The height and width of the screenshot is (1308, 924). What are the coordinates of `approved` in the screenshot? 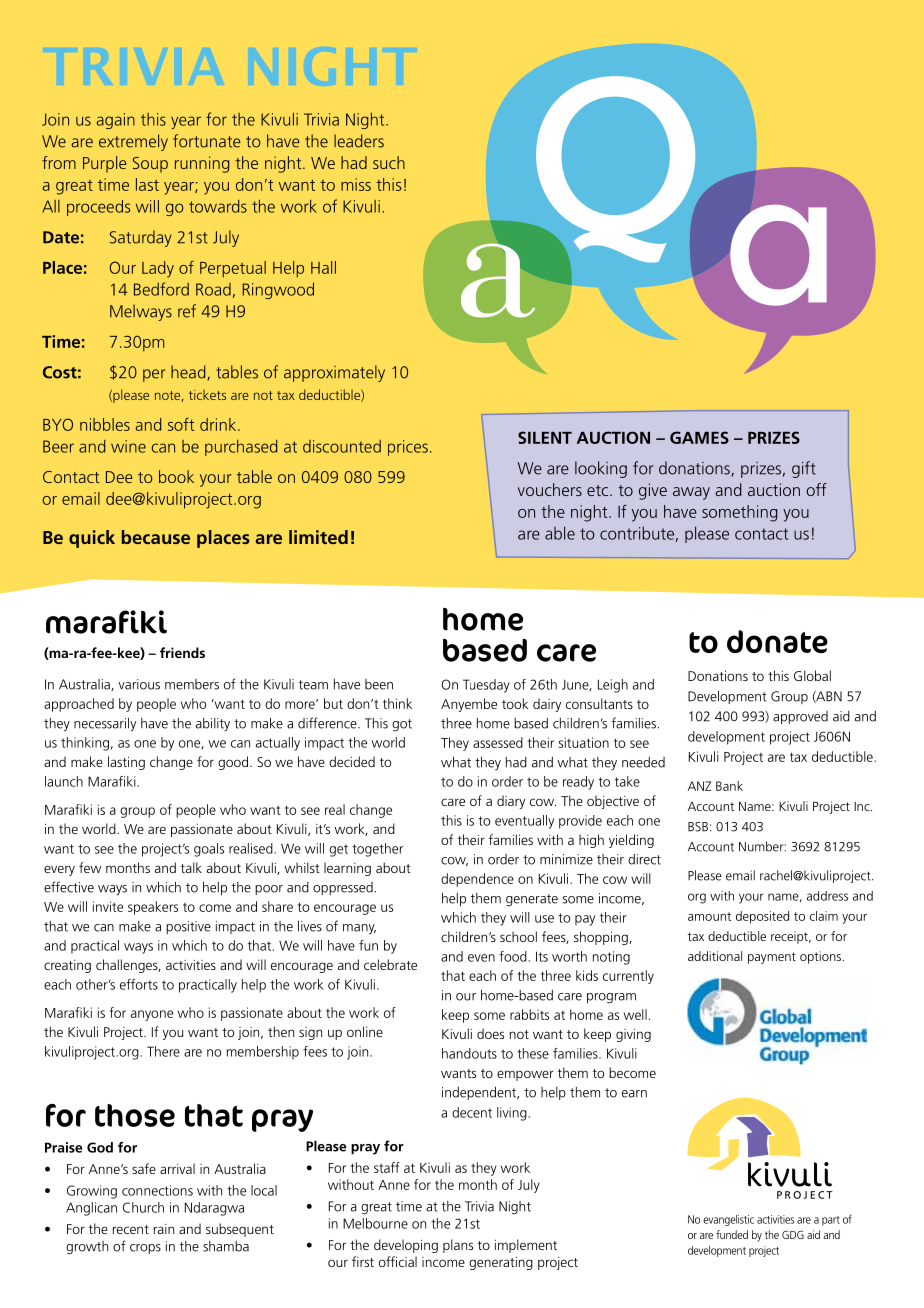 It's located at (800, 717).
